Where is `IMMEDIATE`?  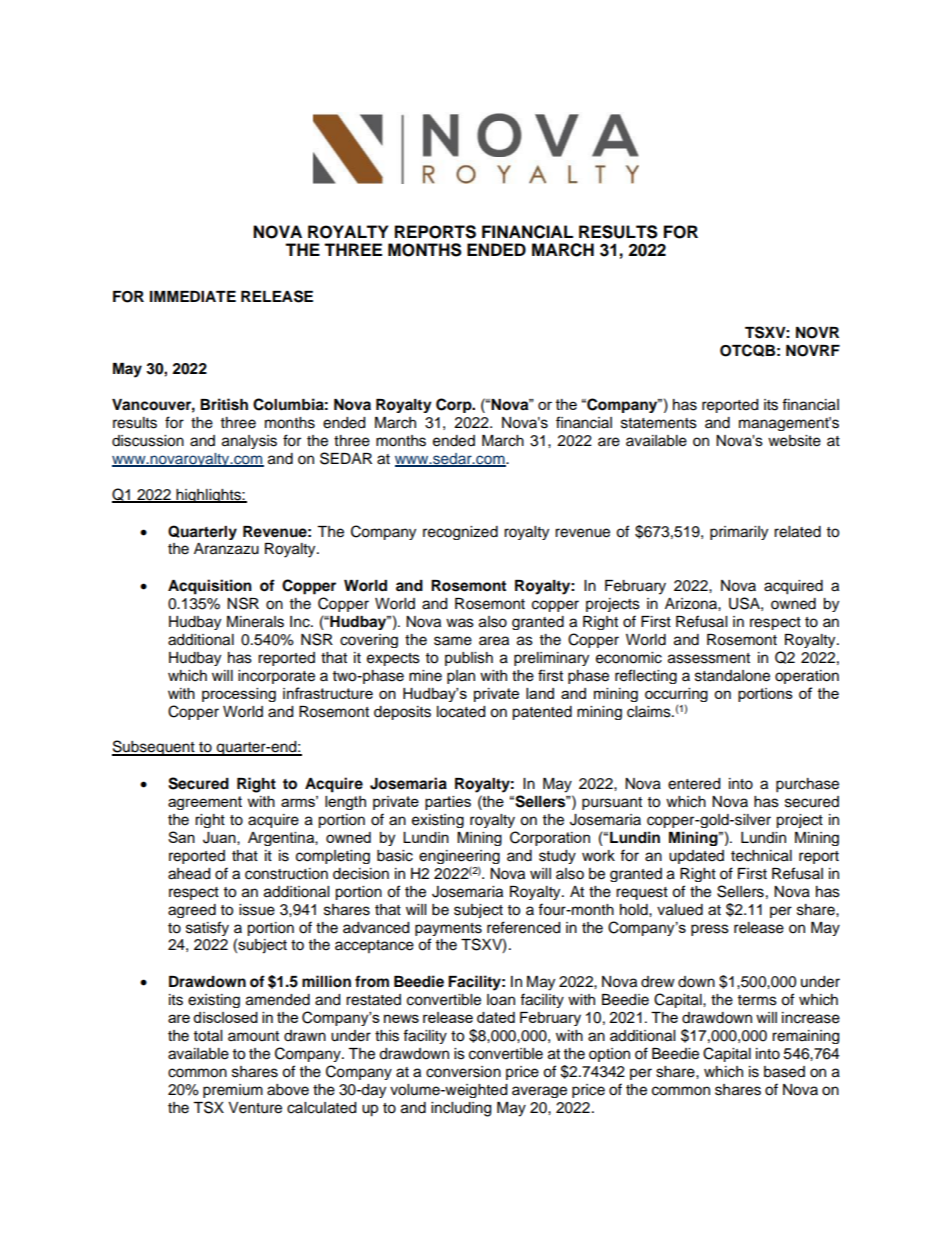
IMMEDIATE is located at coordinates (193, 296).
